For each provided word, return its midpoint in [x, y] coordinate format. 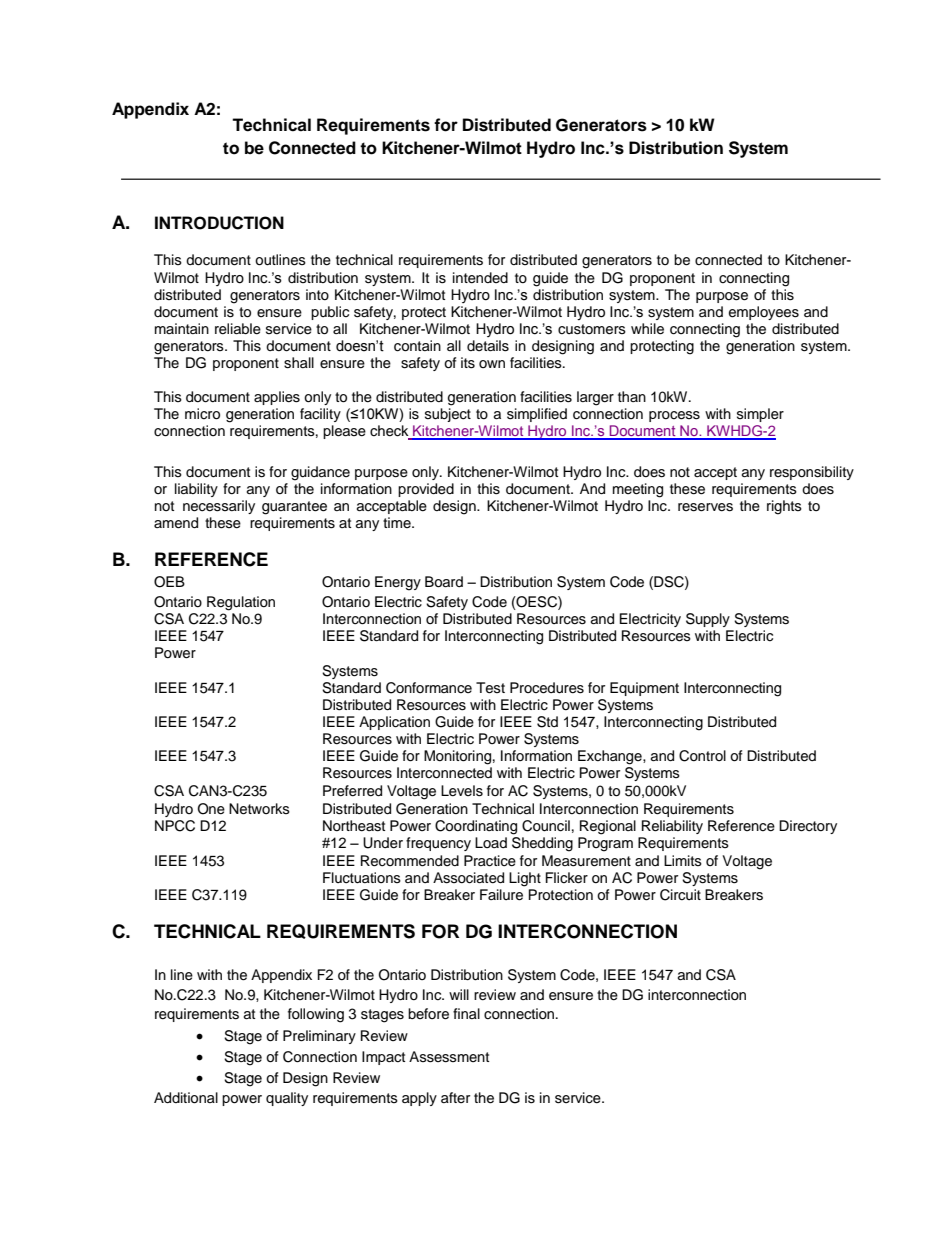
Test [490, 688]
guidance [320, 473]
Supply [708, 620]
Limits [683, 860]
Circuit [680, 895]
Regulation [241, 603]
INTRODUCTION [219, 223]
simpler [760, 415]
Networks [259, 809]
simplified [537, 415]
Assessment [449, 1057]
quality [287, 1099]
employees [764, 313]
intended [480, 278]
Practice [490, 861]
